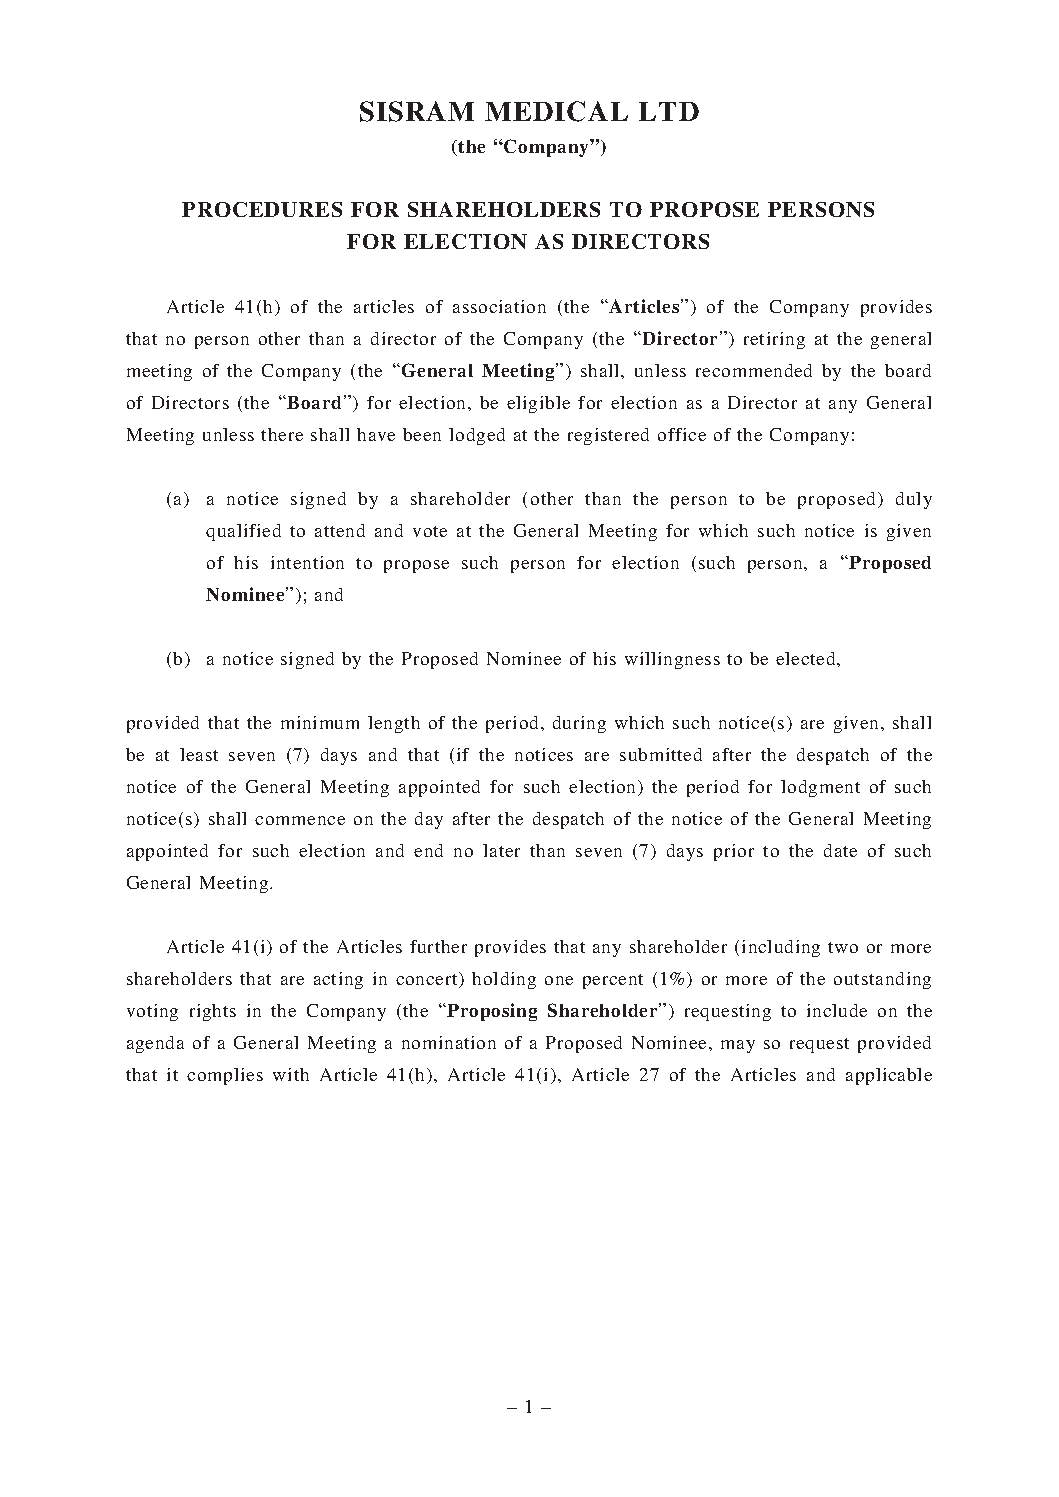 The height and width of the image is (1497, 1059). Describe the element at coordinates (307, 562) in the image. I see `intention` at that location.
